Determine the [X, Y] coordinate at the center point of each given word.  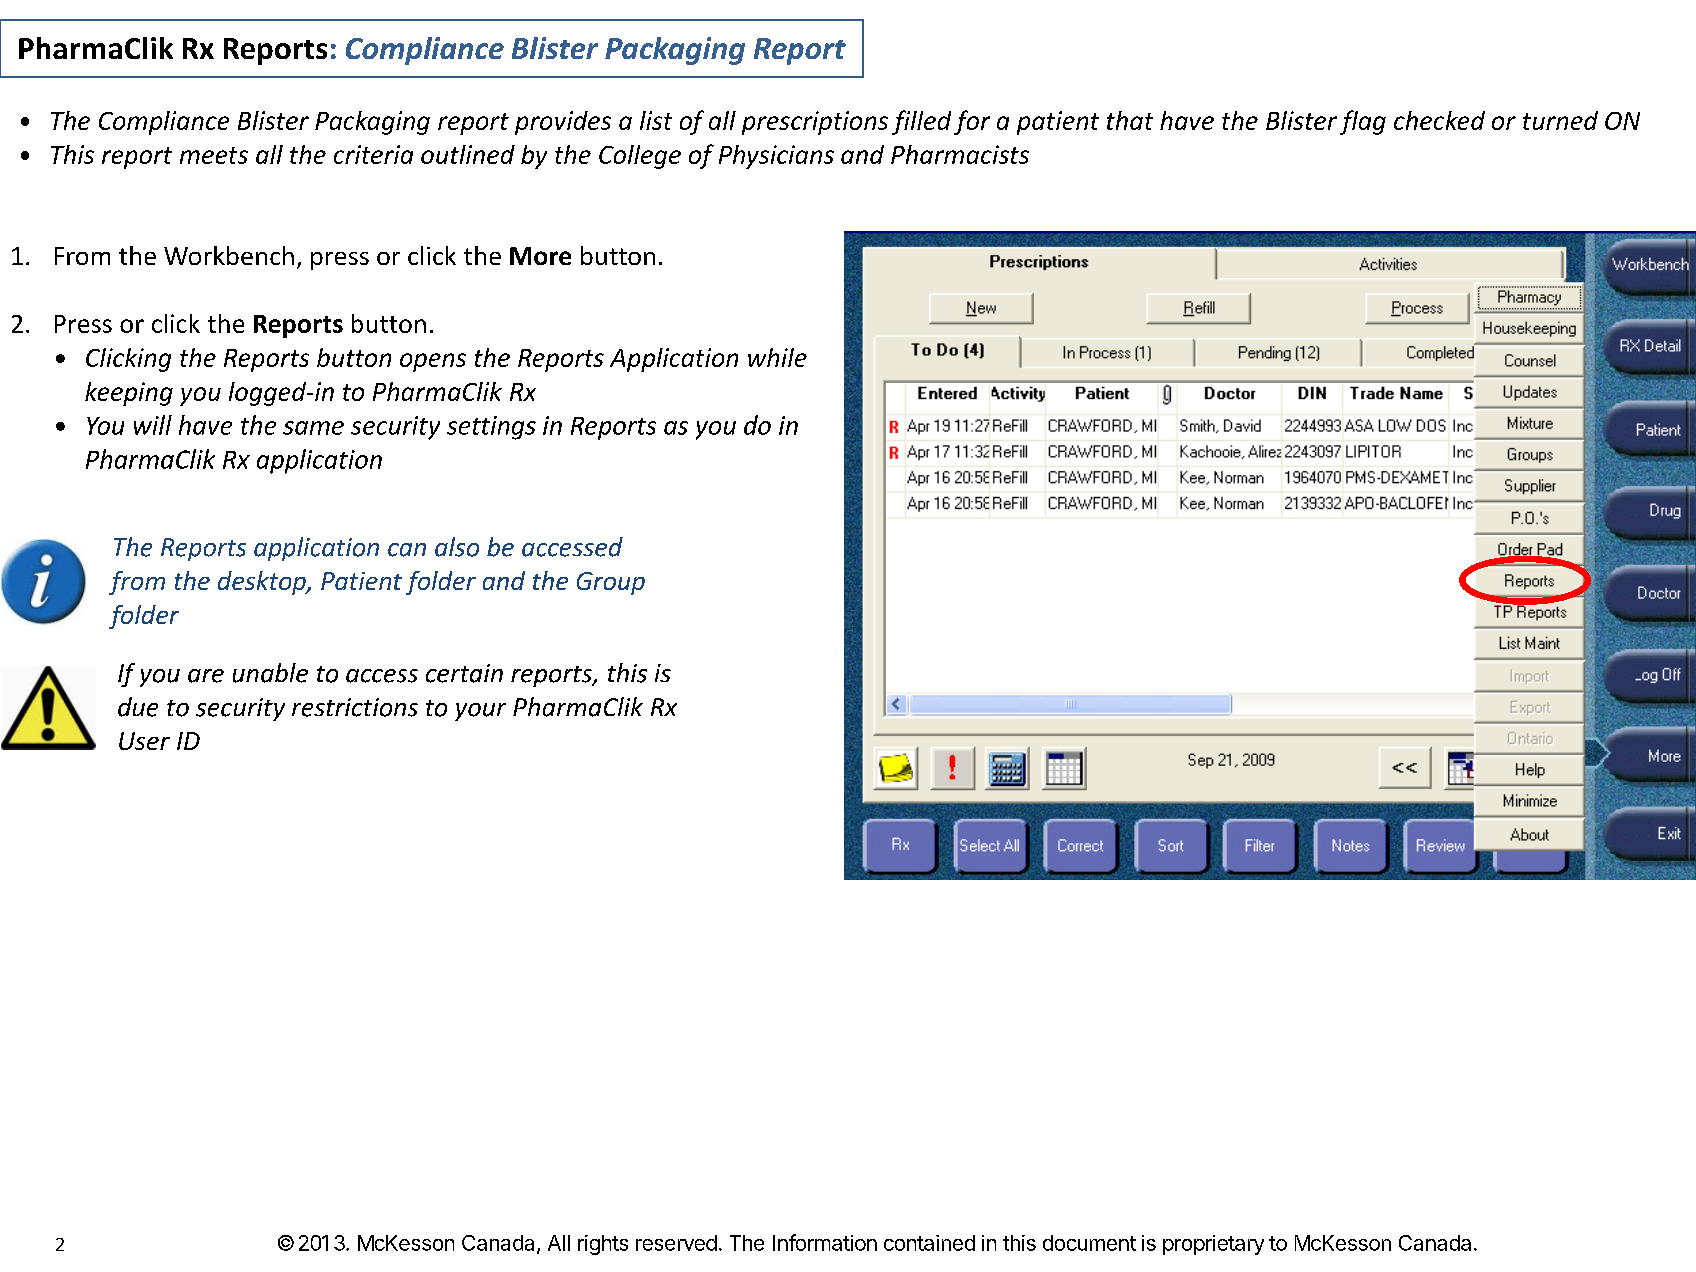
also [457, 547]
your [480, 712]
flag [1363, 122]
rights [603, 1245]
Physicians [776, 157]
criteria [373, 154]
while [777, 357]
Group [611, 583]
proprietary [1213, 1245]
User [144, 741]
